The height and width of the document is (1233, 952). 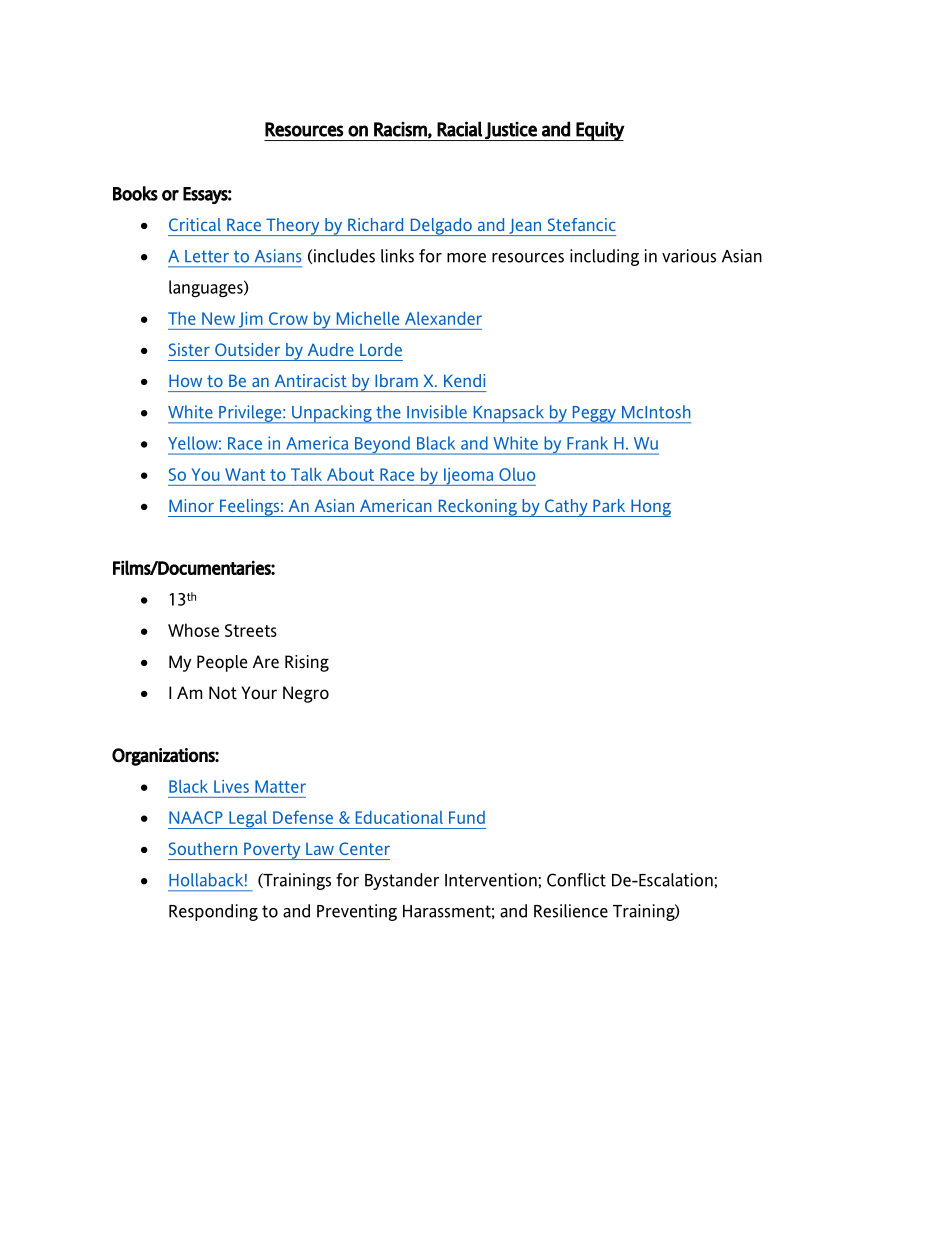 I want to click on Responding, so click(x=213, y=912).
